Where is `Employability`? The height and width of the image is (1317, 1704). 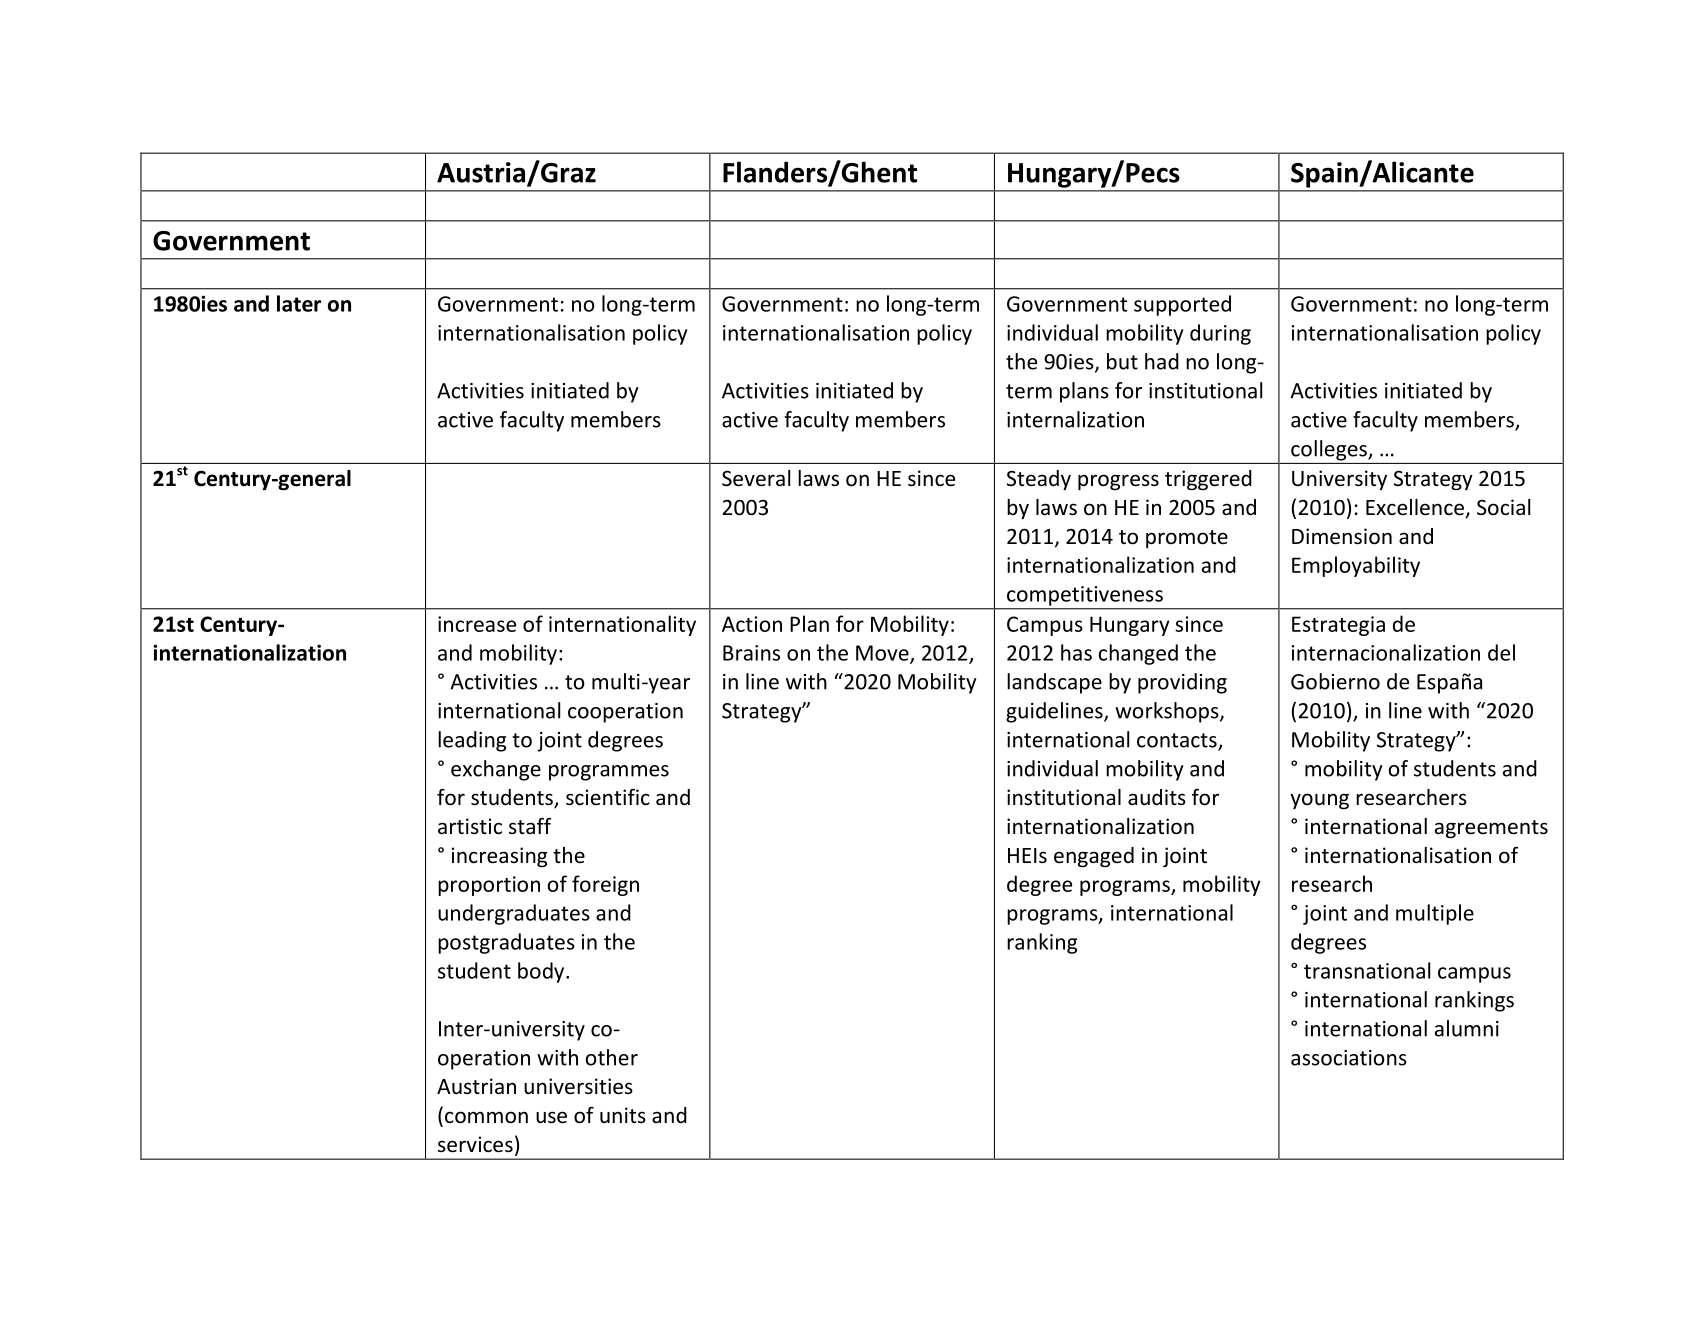
Employability is located at coordinates (1356, 566).
